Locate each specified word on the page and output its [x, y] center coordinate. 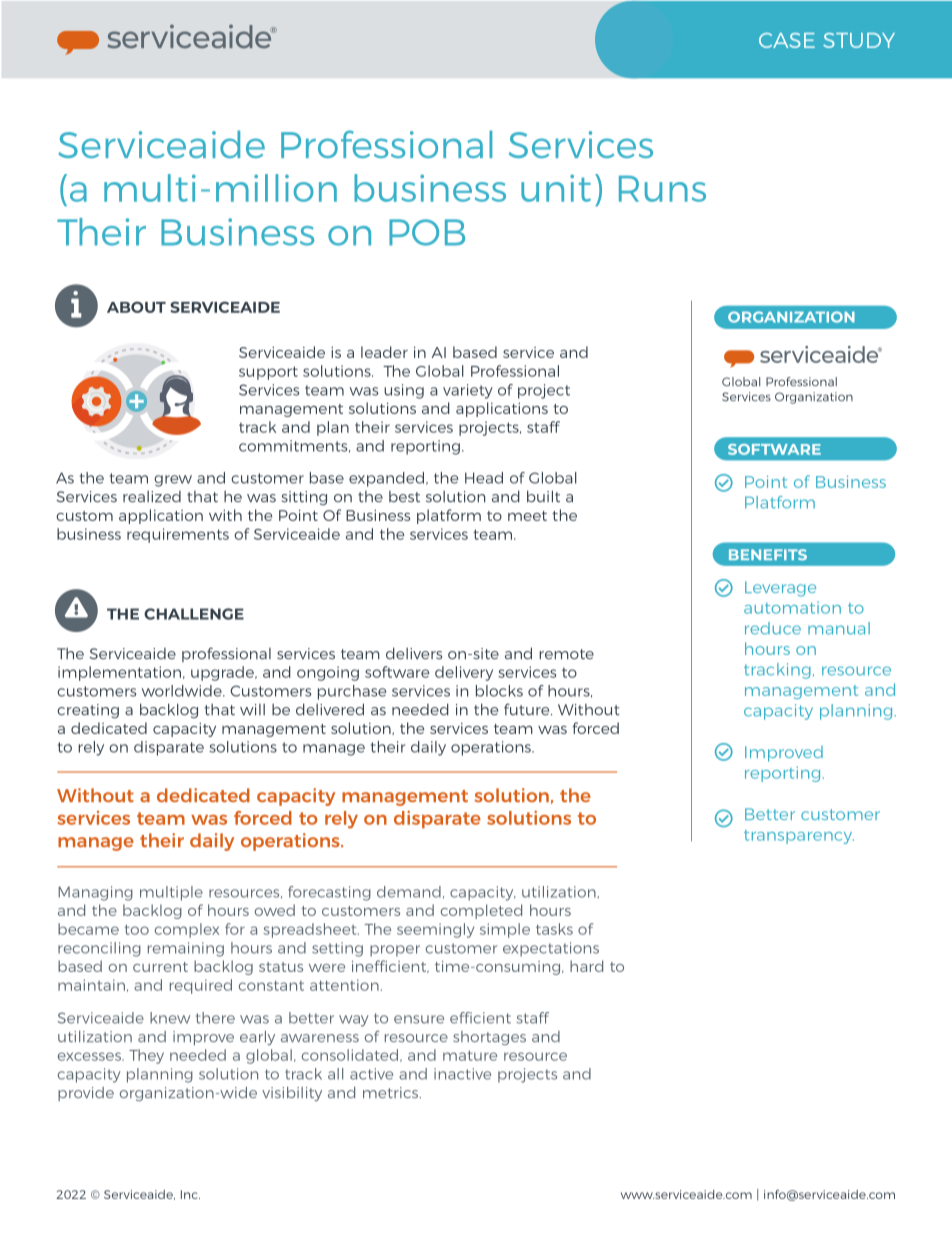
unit [556, 188]
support [268, 373]
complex [187, 930]
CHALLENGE [194, 614]
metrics [392, 1092]
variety [468, 391]
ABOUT [136, 307]
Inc [190, 1194]
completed [481, 911]
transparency [799, 837]
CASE [787, 40]
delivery [464, 673]
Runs [662, 189]
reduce [773, 628]
